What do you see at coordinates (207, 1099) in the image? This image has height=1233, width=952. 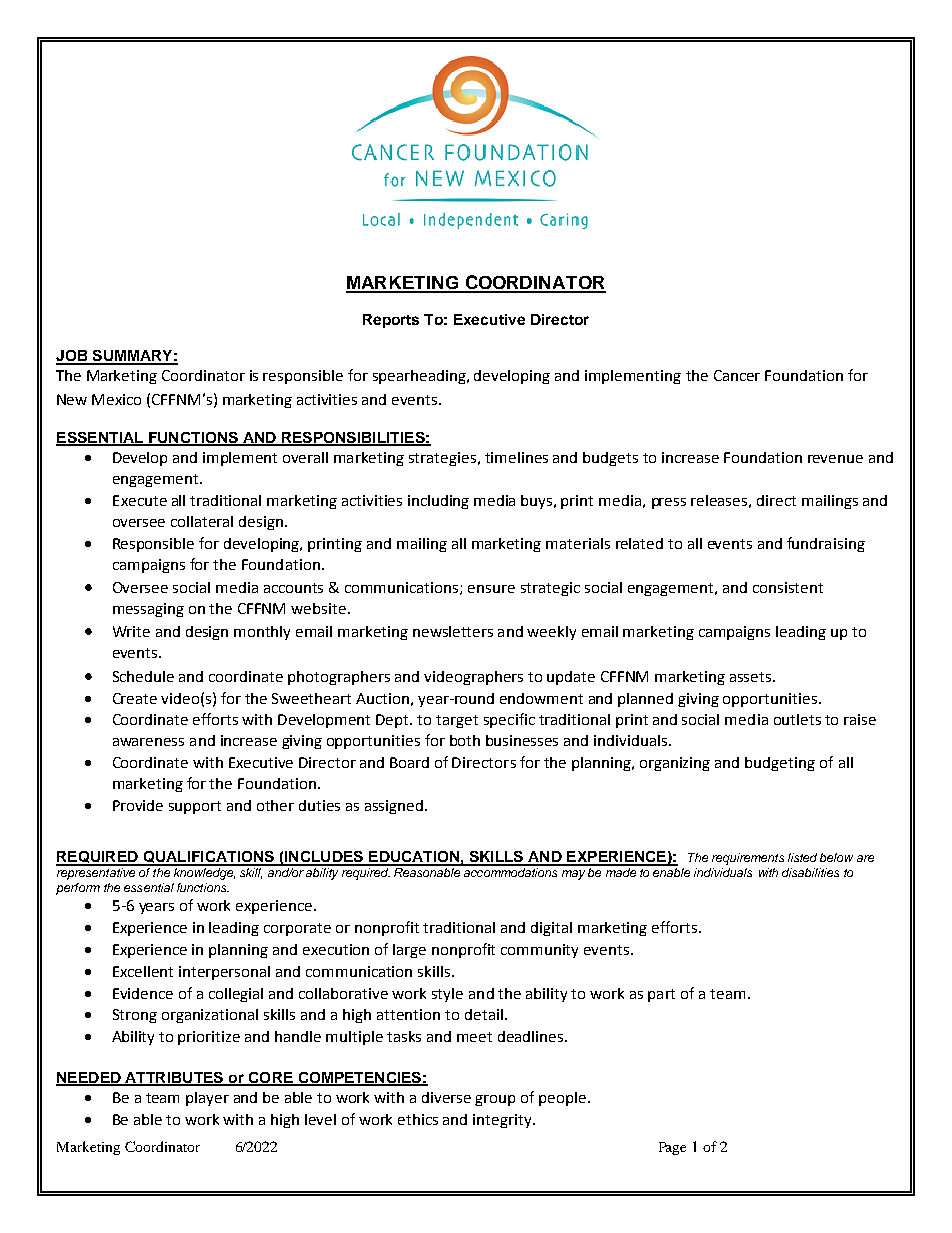 I see `player` at bounding box center [207, 1099].
